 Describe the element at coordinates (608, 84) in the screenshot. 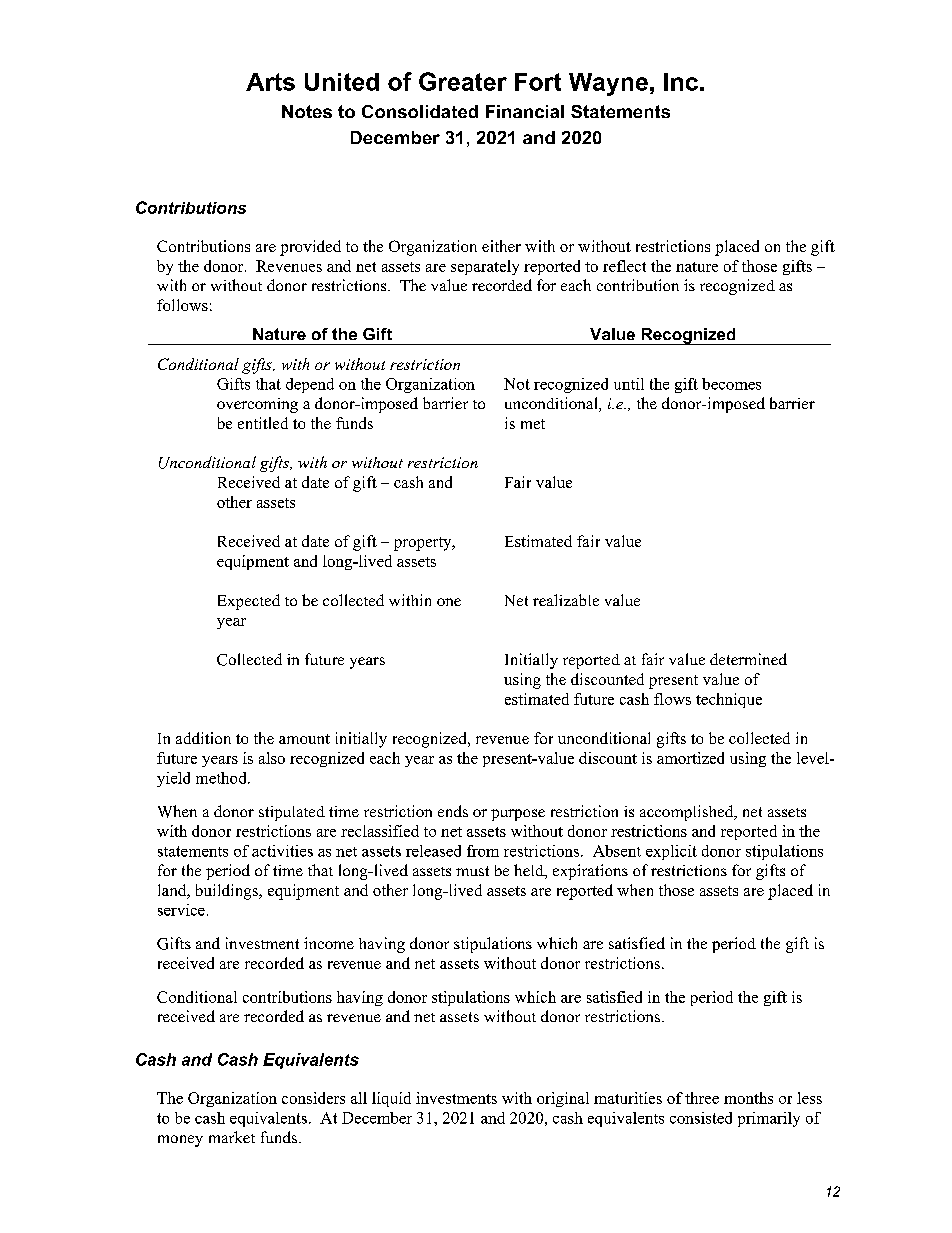

I see `Wayne` at that location.
